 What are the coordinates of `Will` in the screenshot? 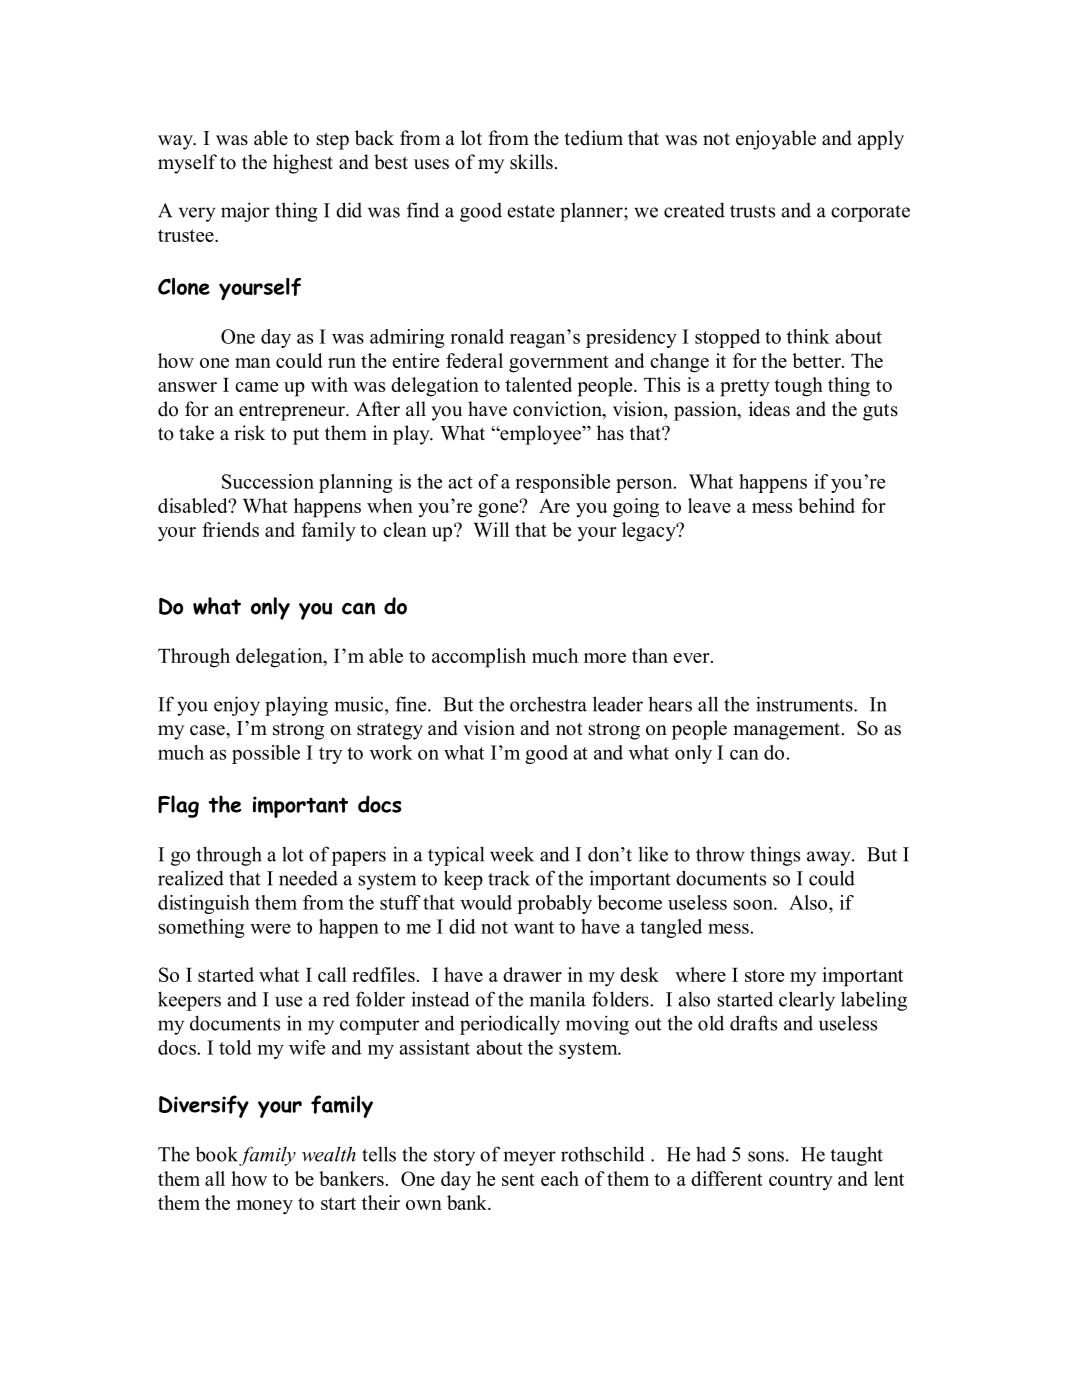 It's located at (491, 529).
